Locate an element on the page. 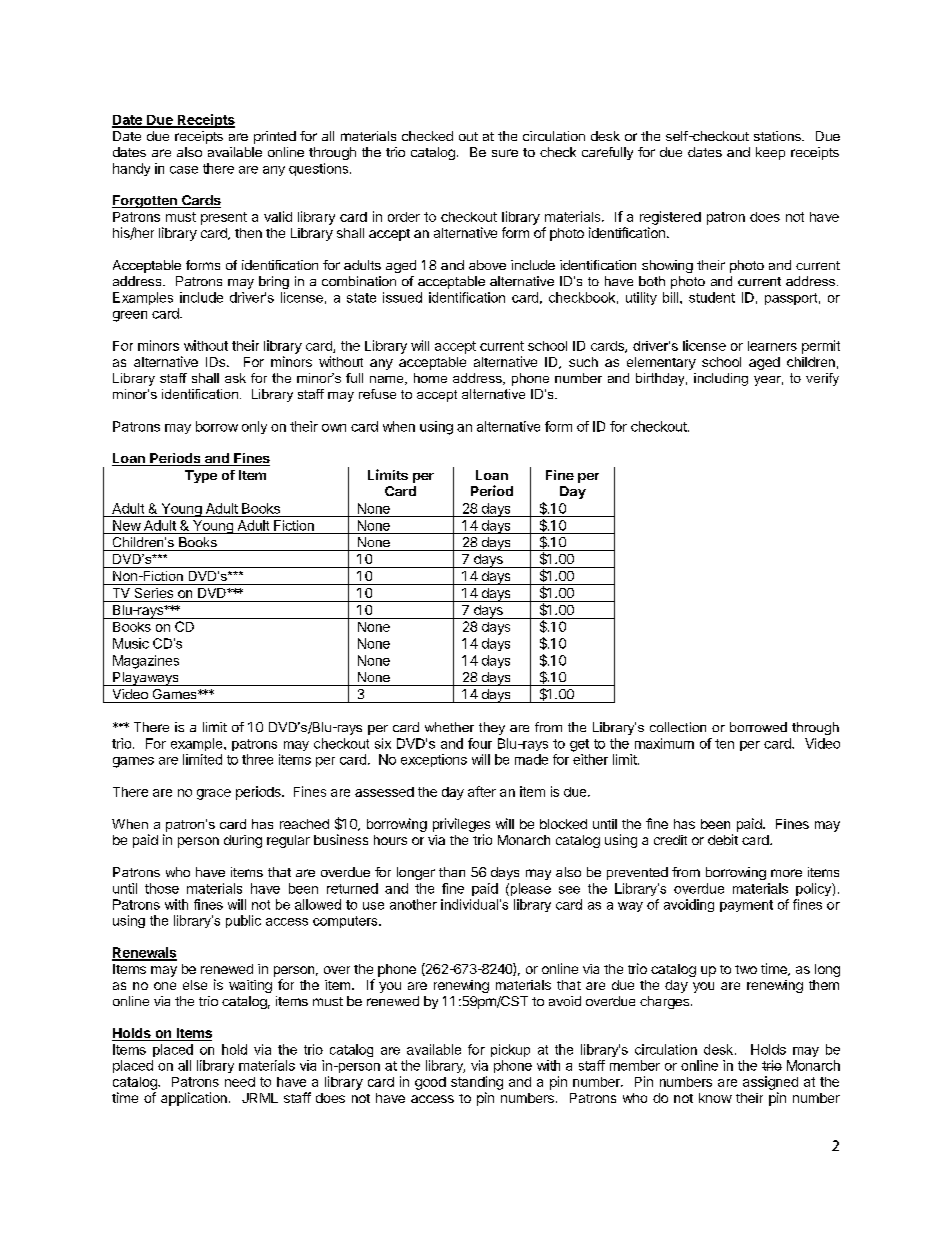 This document has width=952, height=1233. need is located at coordinates (240, 1082).
